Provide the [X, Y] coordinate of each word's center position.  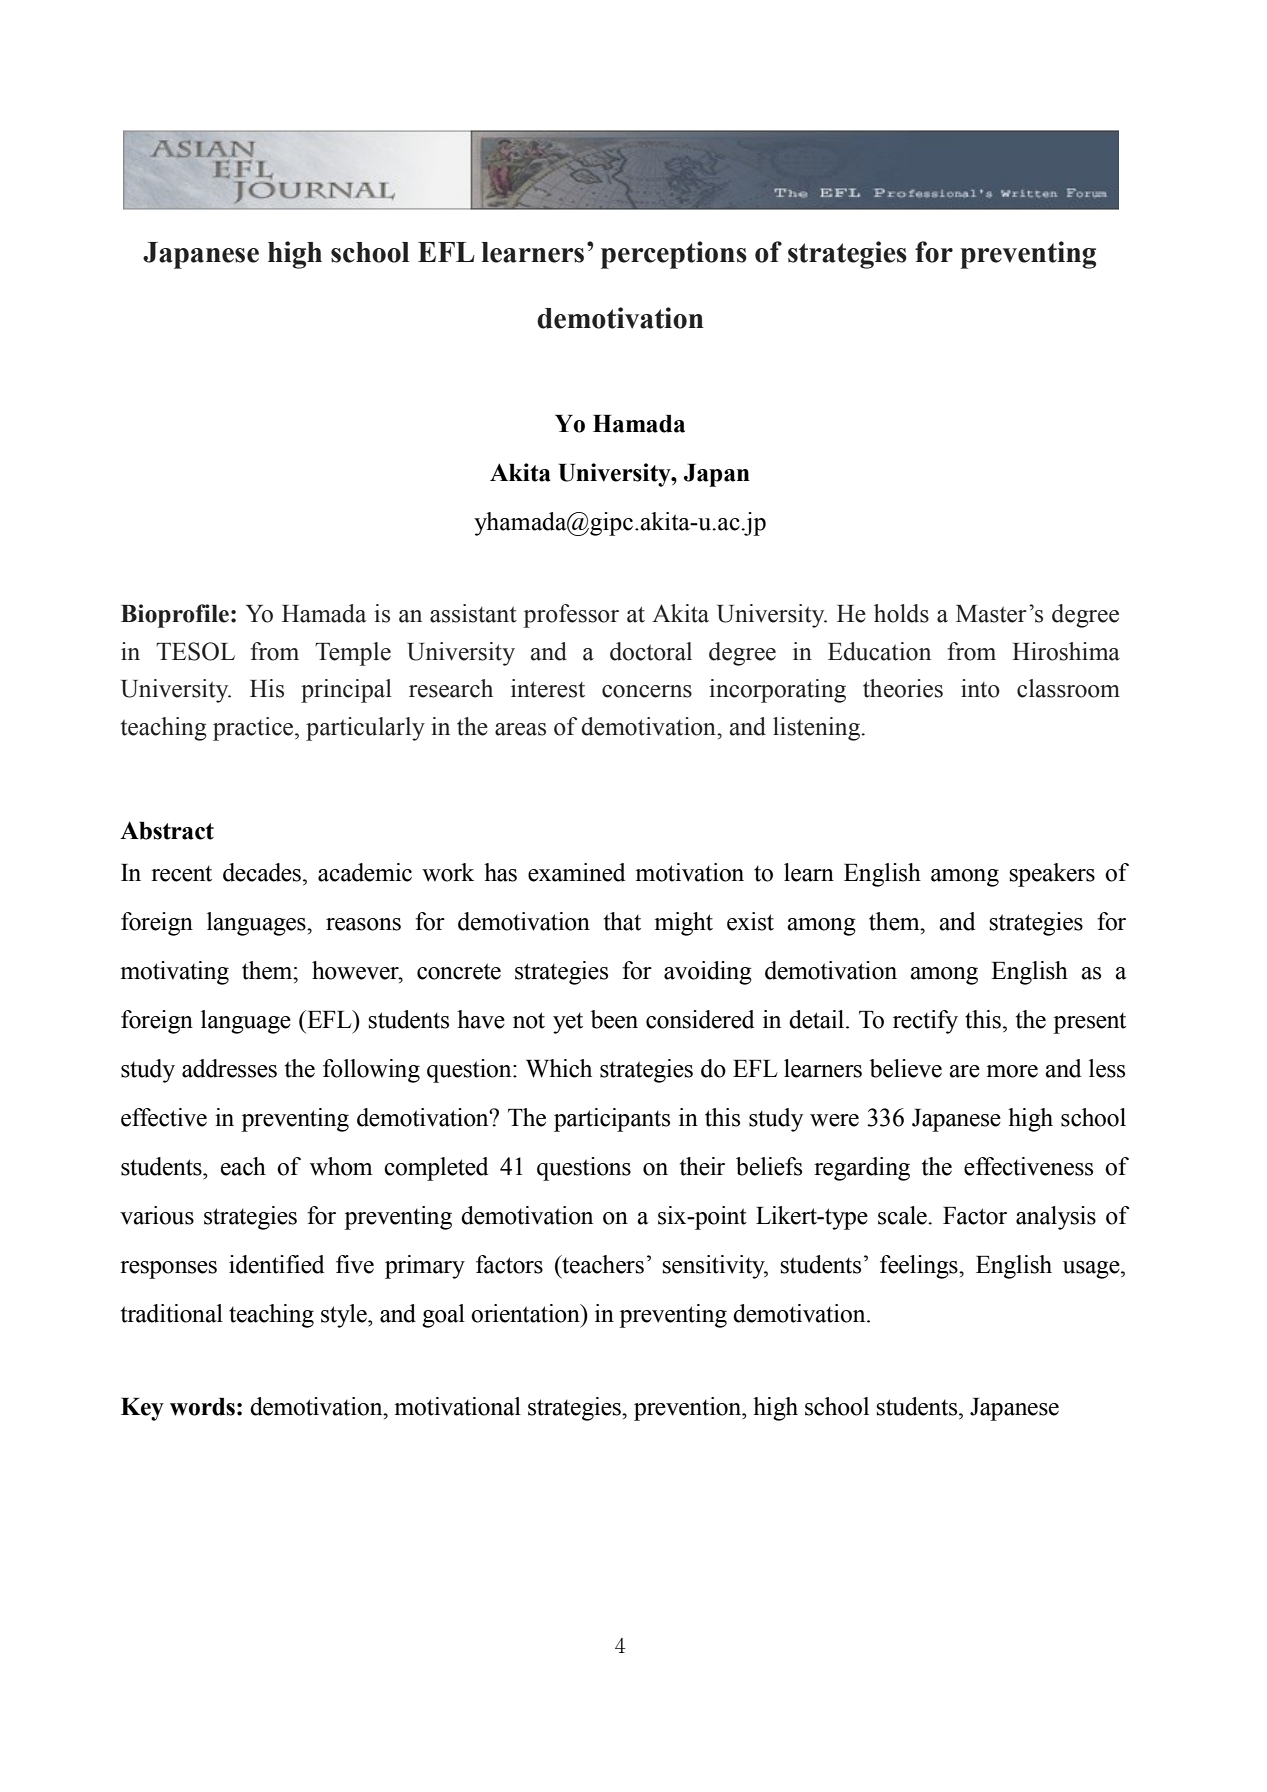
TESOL [195, 651]
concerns [647, 691]
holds [901, 613]
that [622, 921]
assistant [473, 613]
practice [254, 729]
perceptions [674, 255]
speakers [1052, 875]
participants [612, 1120]
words [202, 1407]
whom [341, 1166]
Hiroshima [1066, 651]
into [980, 688]
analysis [1056, 1218]
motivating [174, 973]
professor [571, 616]
